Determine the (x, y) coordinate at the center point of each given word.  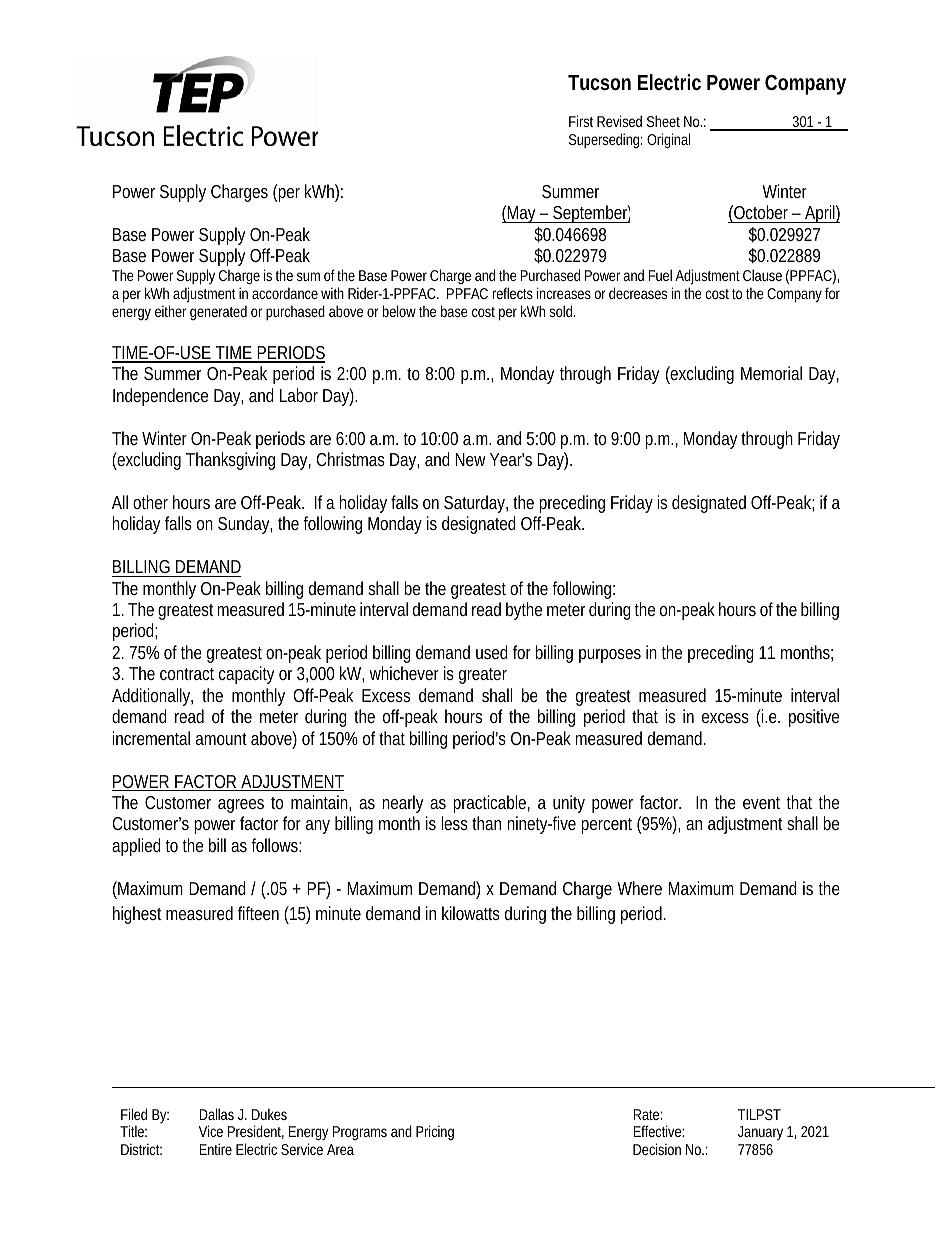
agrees (241, 806)
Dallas (216, 1114)
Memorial (771, 373)
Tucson (599, 83)
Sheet (663, 121)
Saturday (476, 504)
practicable (491, 804)
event (761, 803)
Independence (160, 397)
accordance (285, 293)
